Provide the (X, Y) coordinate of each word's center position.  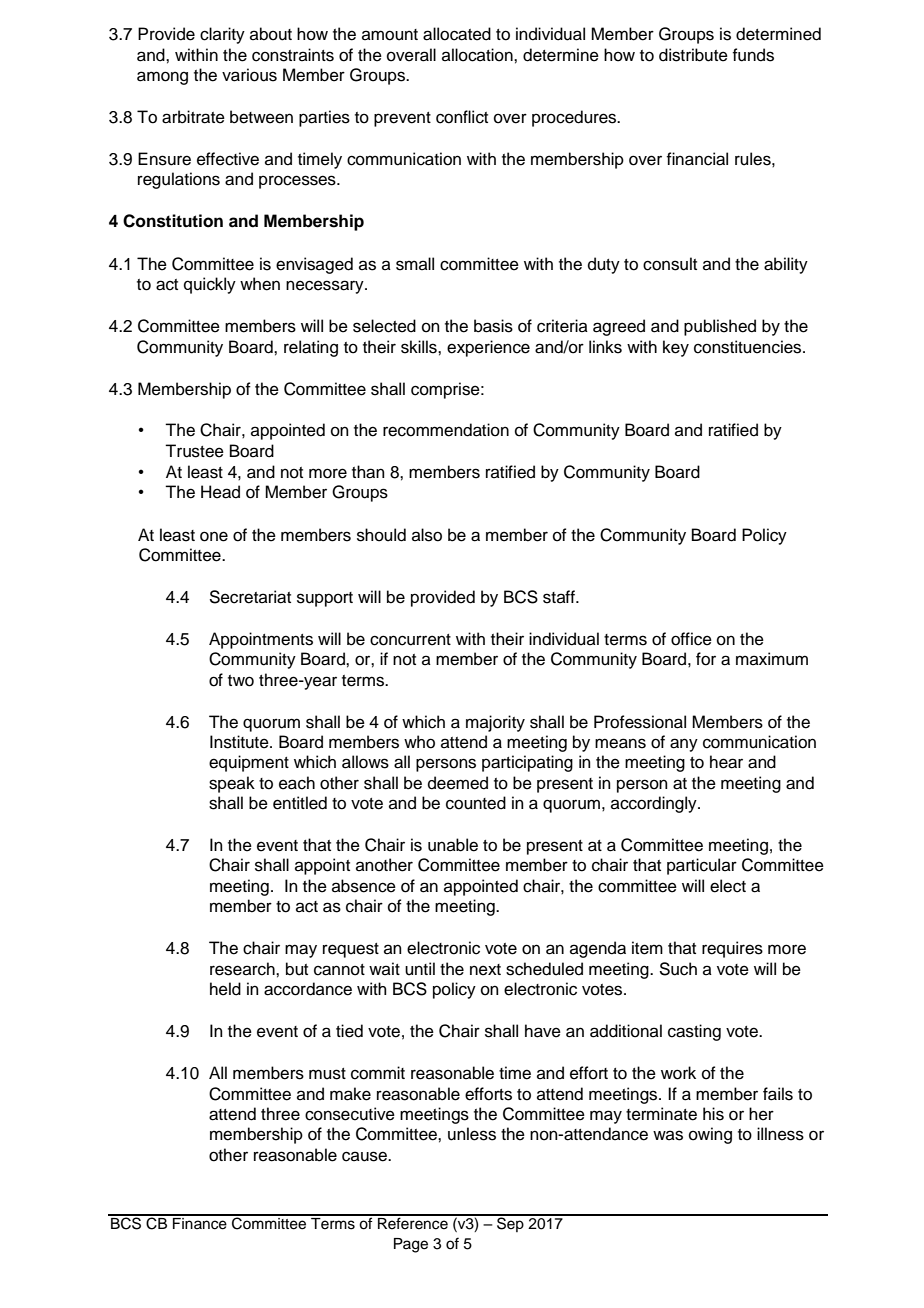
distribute (693, 55)
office (691, 639)
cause (365, 1156)
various (249, 75)
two (241, 681)
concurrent (410, 640)
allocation (478, 55)
